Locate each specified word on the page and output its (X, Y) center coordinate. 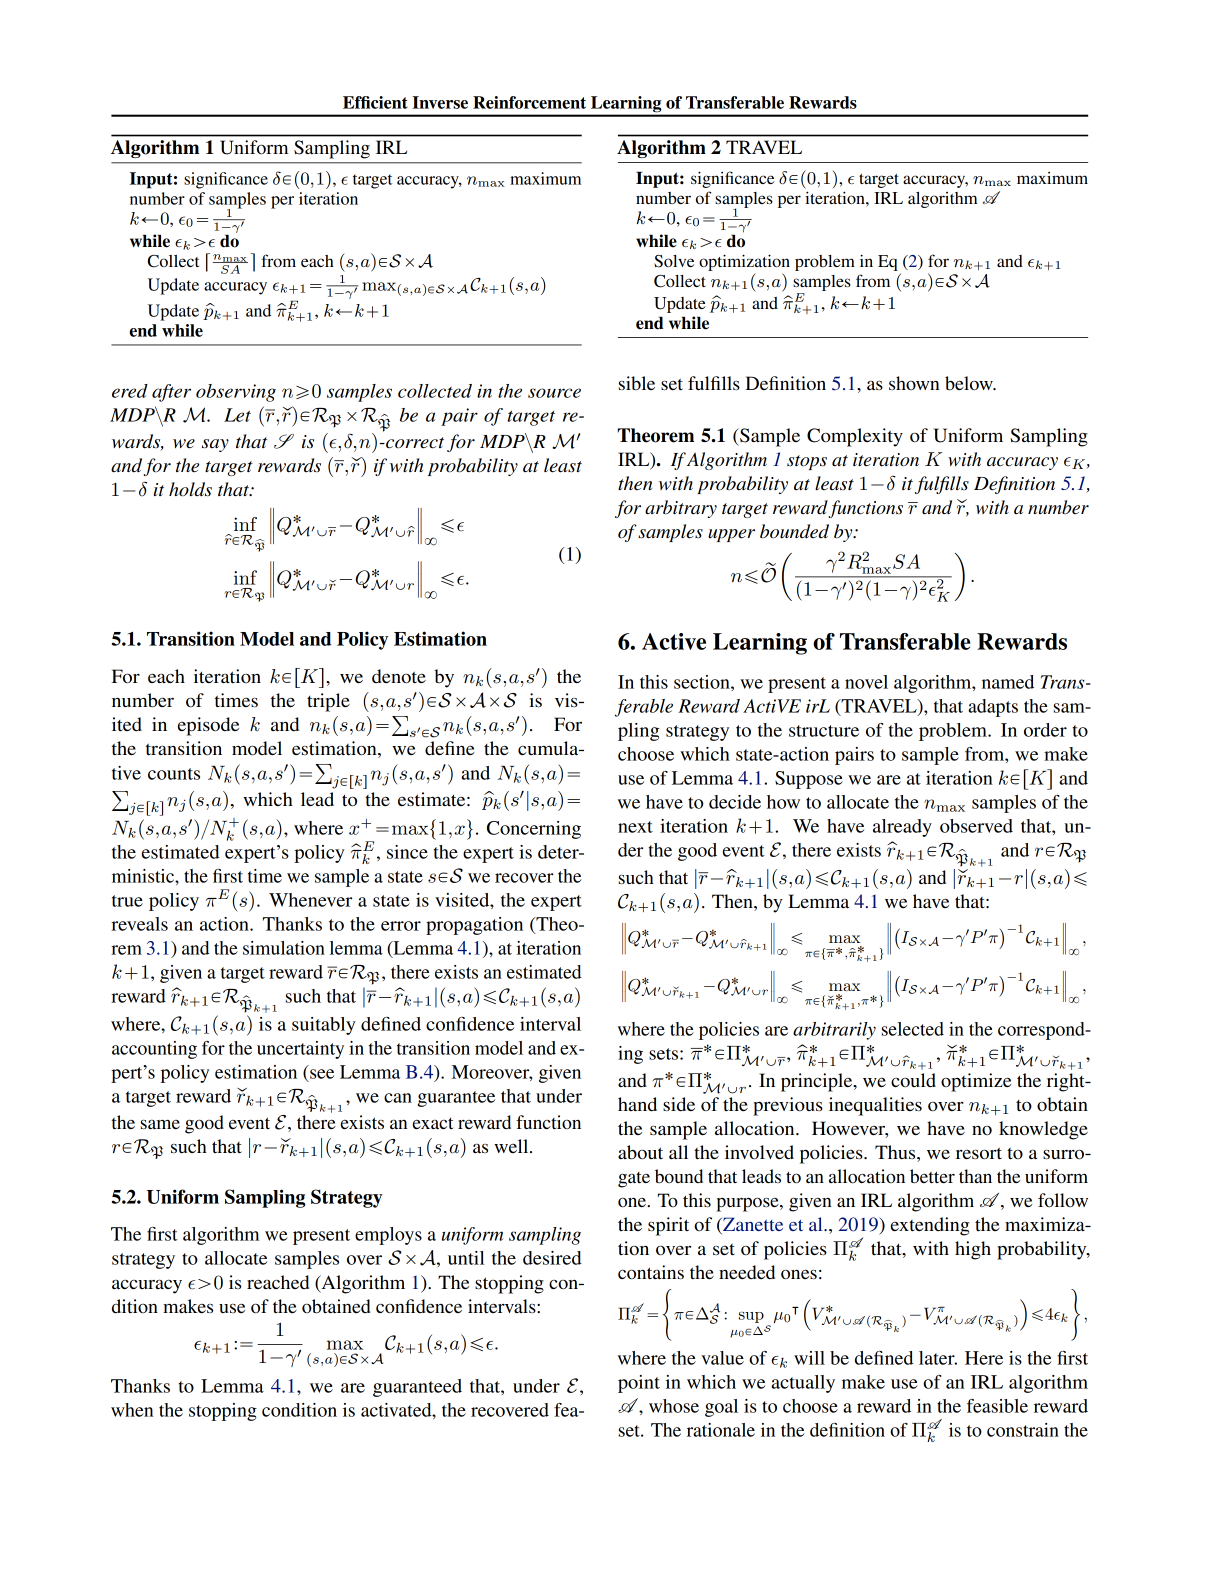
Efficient (375, 102)
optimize (976, 1082)
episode (208, 726)
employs (388, 1236)
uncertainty (300, 1050)
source (554, 393)
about (640, 1152)
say (215, 445)
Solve (674, 261)
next (635, 827)
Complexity (855, 437)
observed (976, 826)
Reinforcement (529, 102)
